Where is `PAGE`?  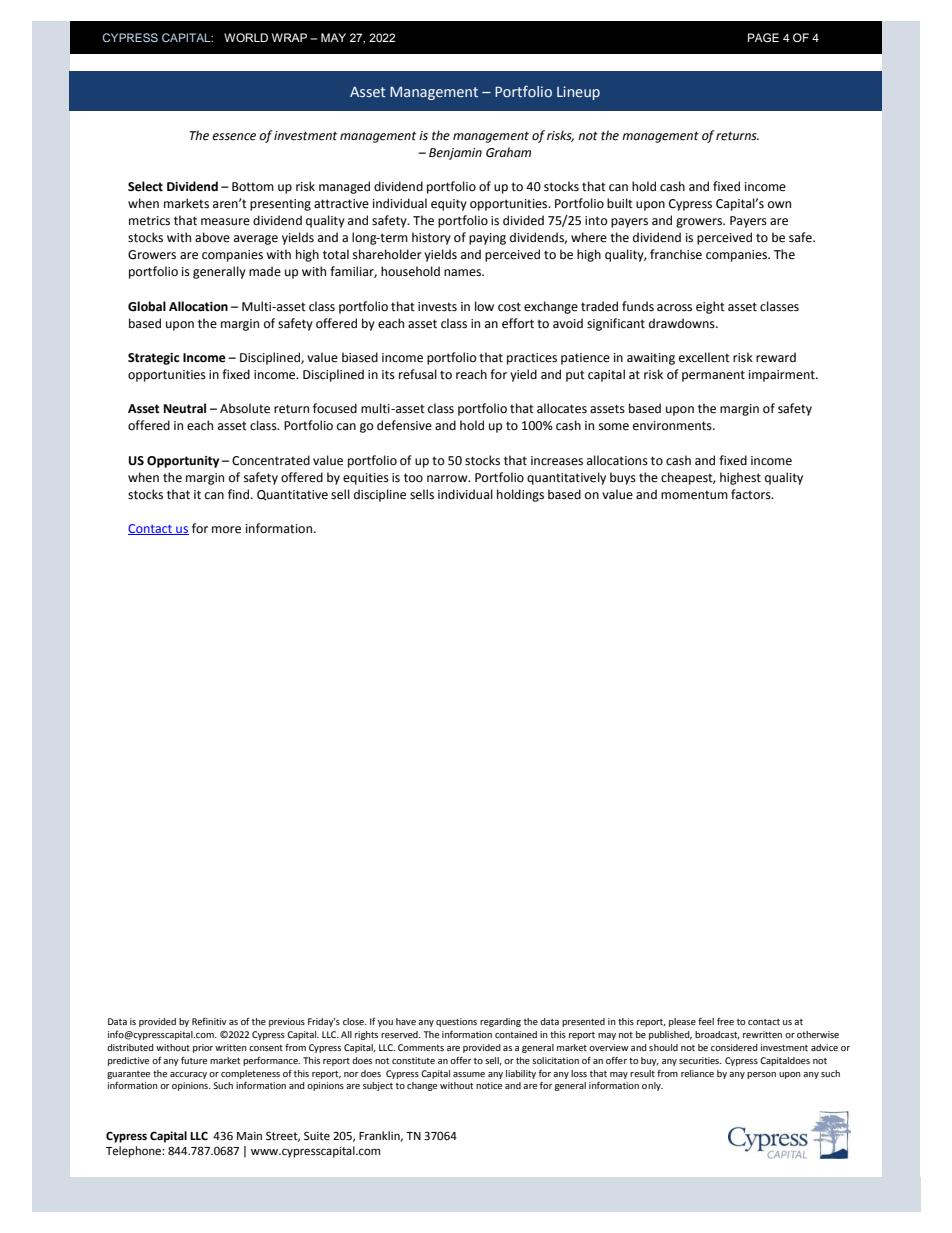 PAGE is located at coordinates (763, 38).
